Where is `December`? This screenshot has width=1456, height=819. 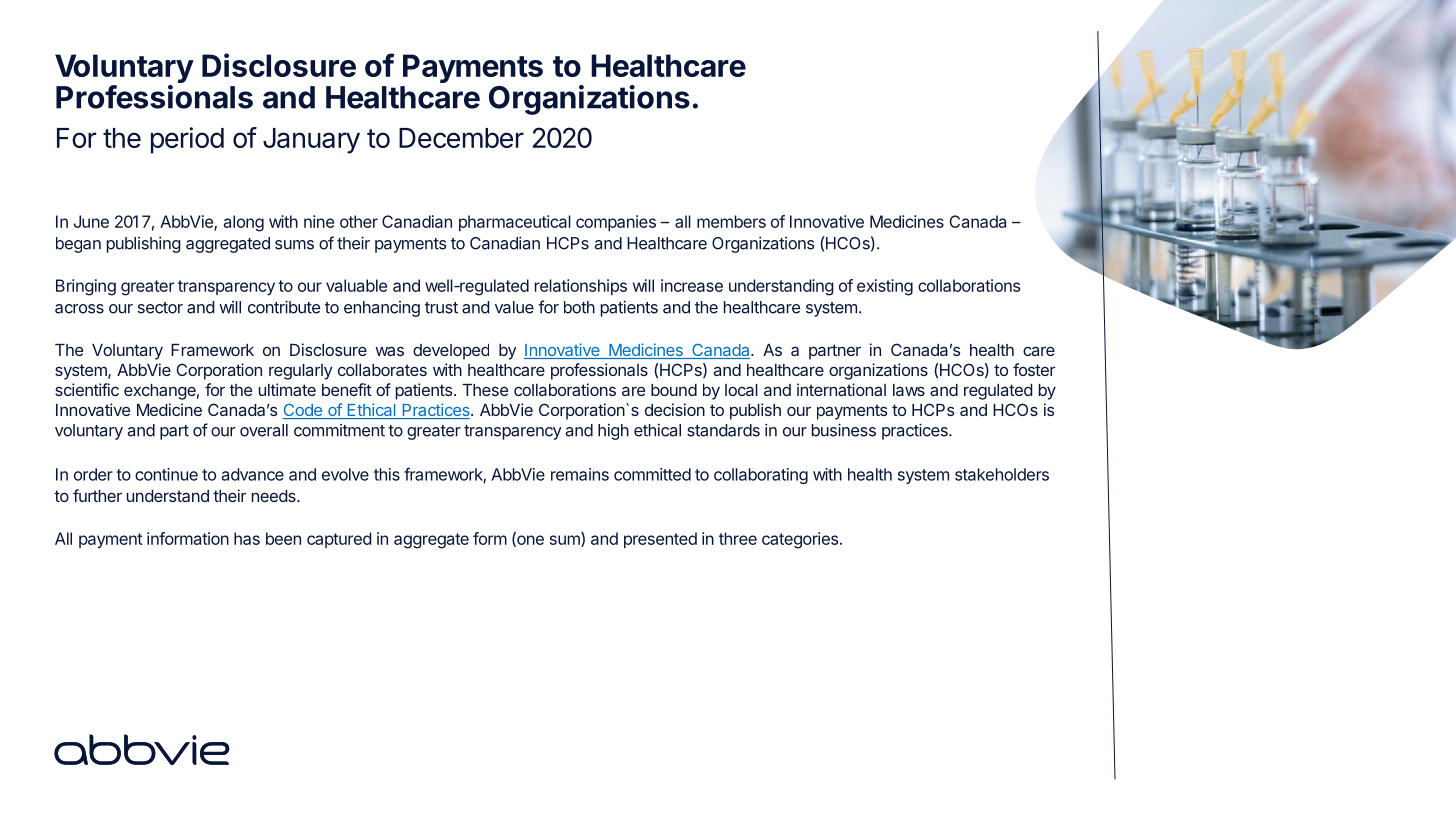
December is located at coordinates (461, 138).
